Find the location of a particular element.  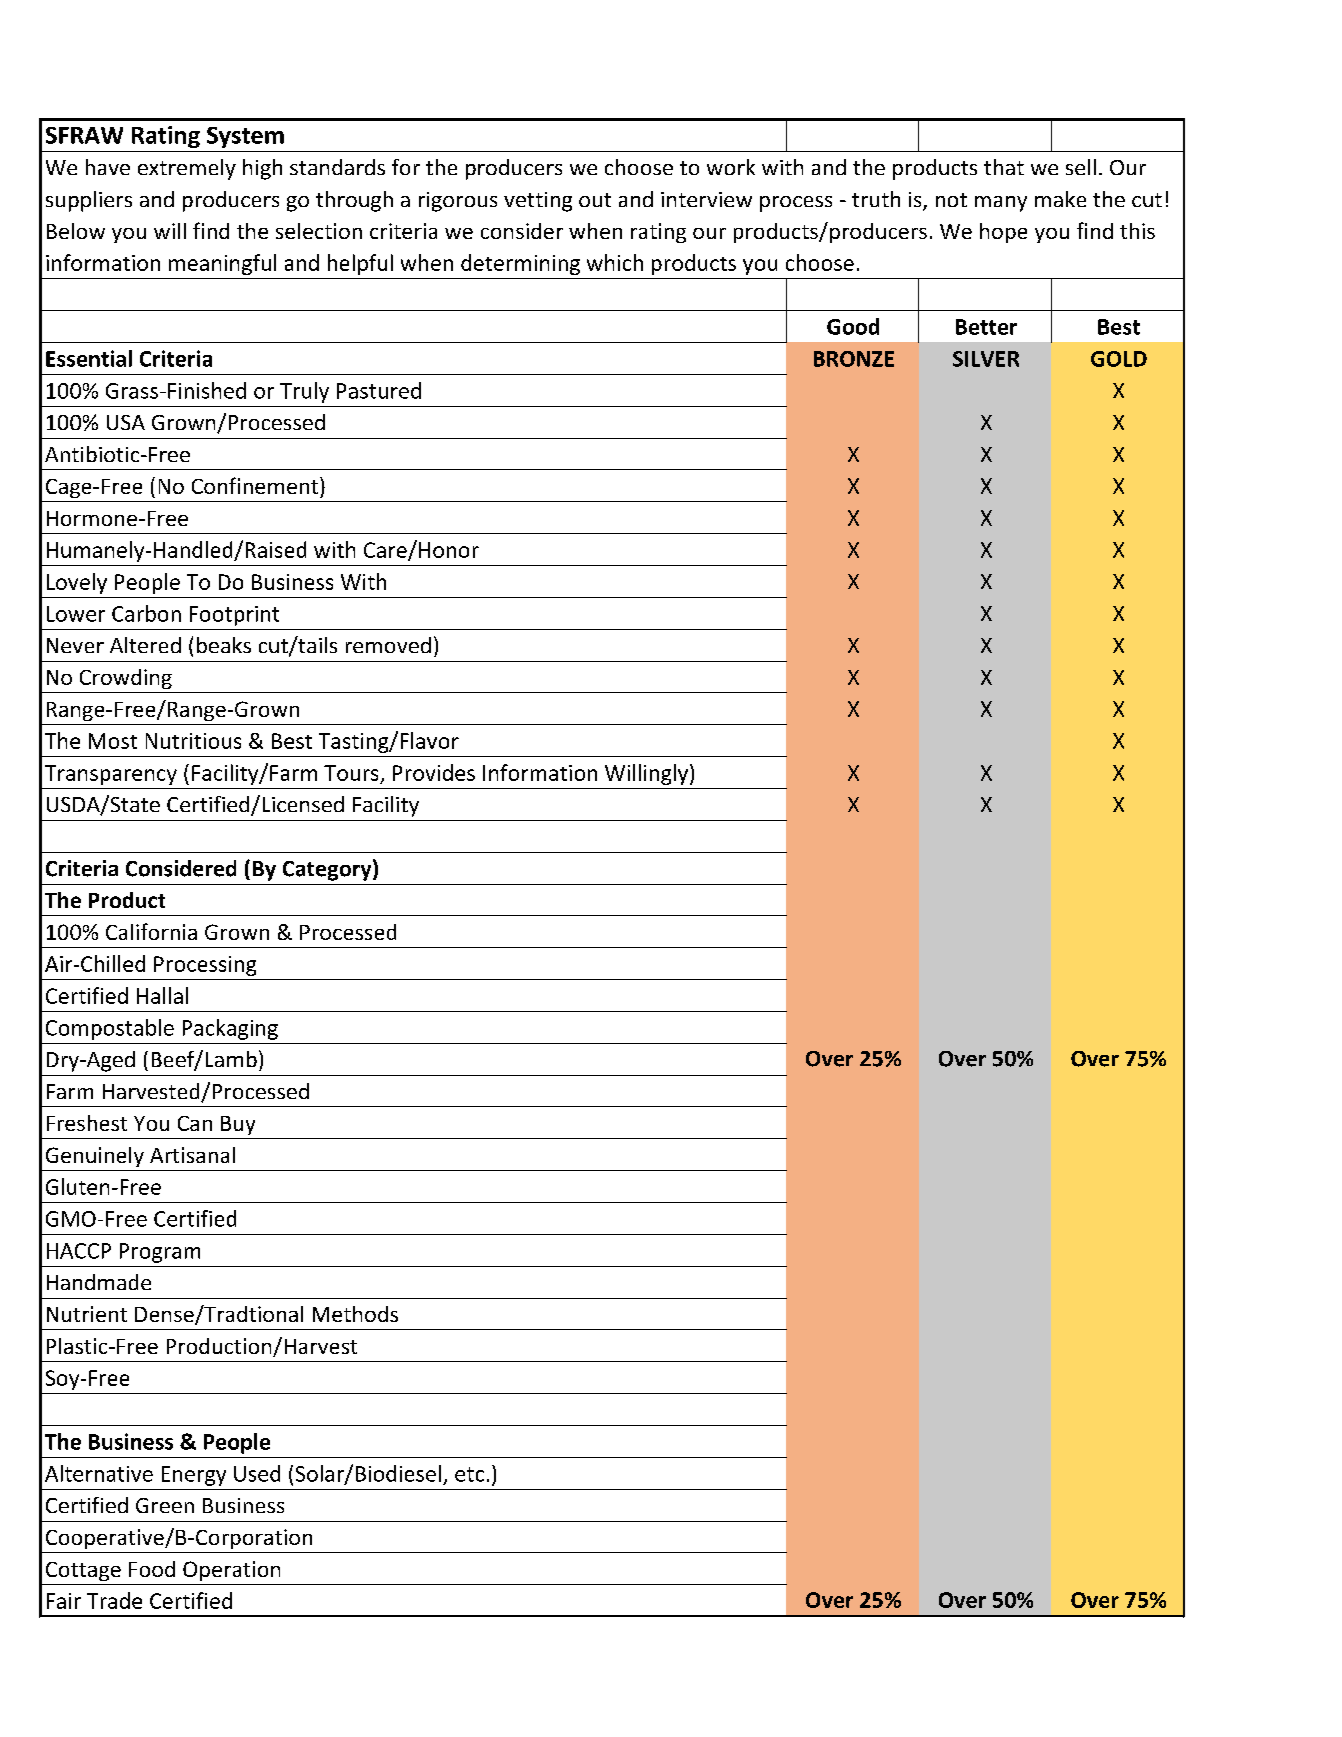

Nutritious is located at coordinates (193, 741).
